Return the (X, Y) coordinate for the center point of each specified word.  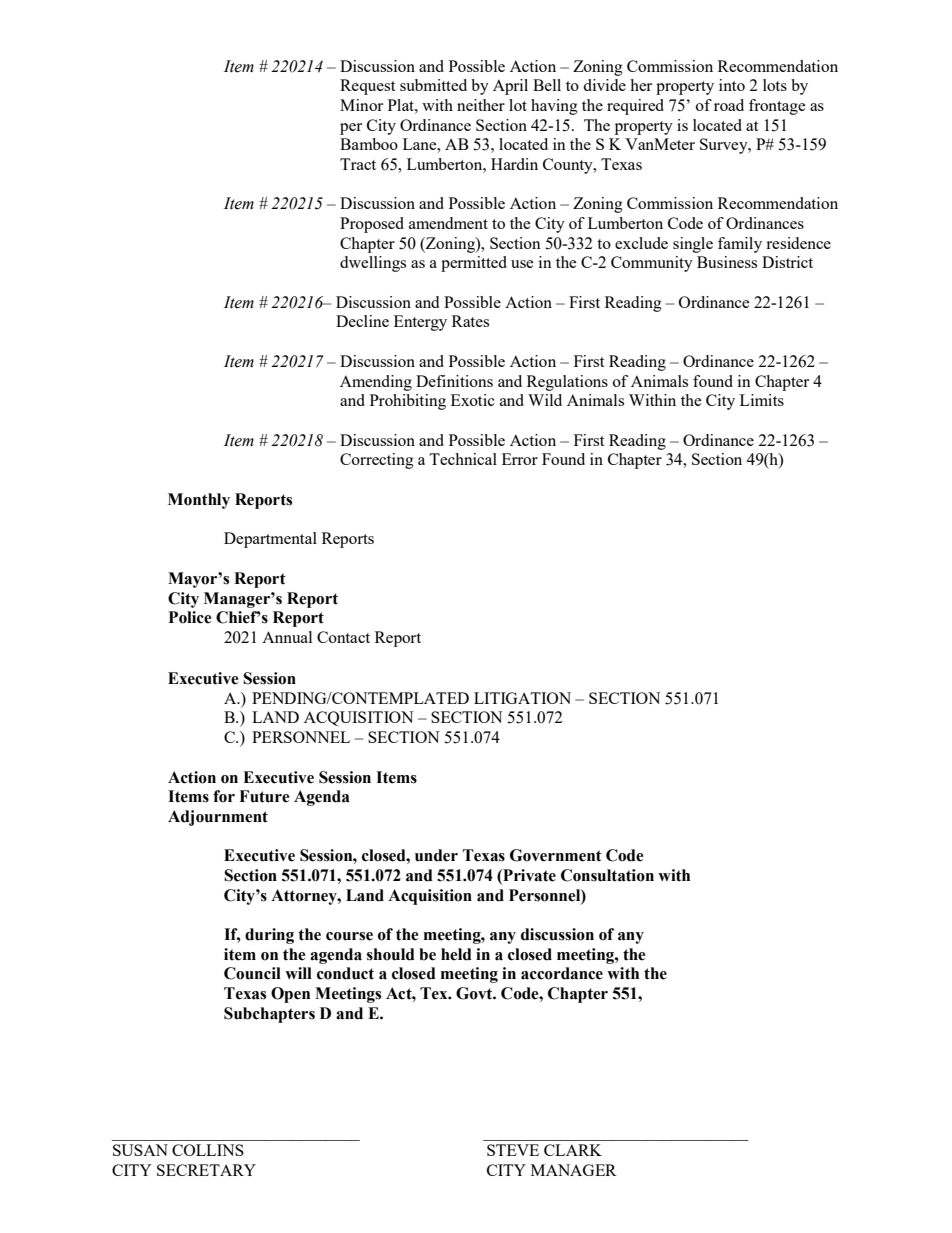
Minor (361, 105)
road (729, 105)
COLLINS (208, 1150)
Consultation (607, 875)
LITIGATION (522, 698)
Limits (762, 400)
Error (520, 459)
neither (481, 105)
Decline (362, 321)
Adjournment (218, 818)
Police (190, 617)
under (436, 855)
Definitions (454, 381)
